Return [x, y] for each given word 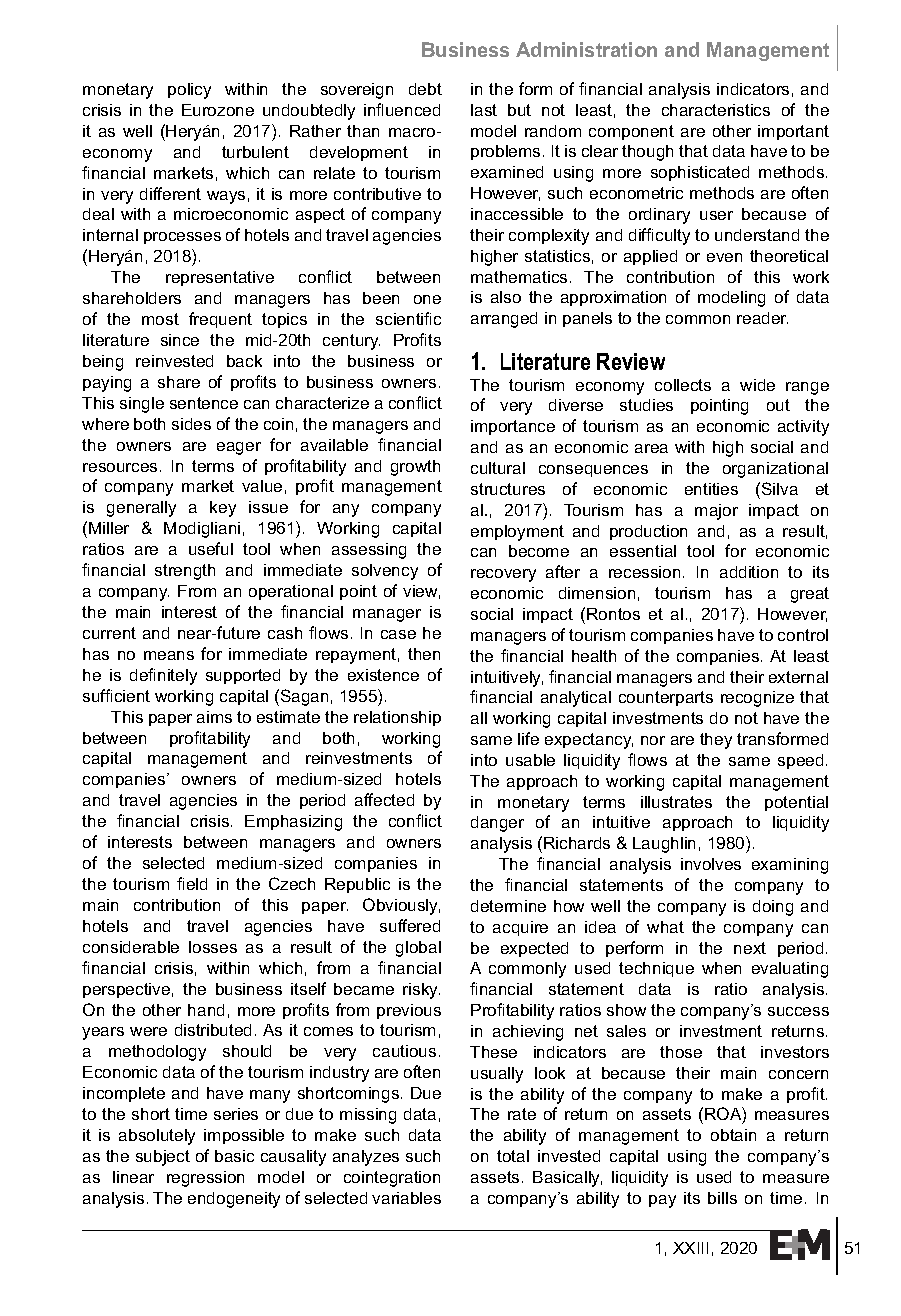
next [750, 948]
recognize [757, 699]
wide [757, 385]
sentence [204, 403]
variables [406, 1198]
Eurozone [218, 110]
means [169, 655]
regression [205, 1179]
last [484, 110]
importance [513, 427]
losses [213, 947]
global [418, 949]
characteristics [716, 110]
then [424, 654]
